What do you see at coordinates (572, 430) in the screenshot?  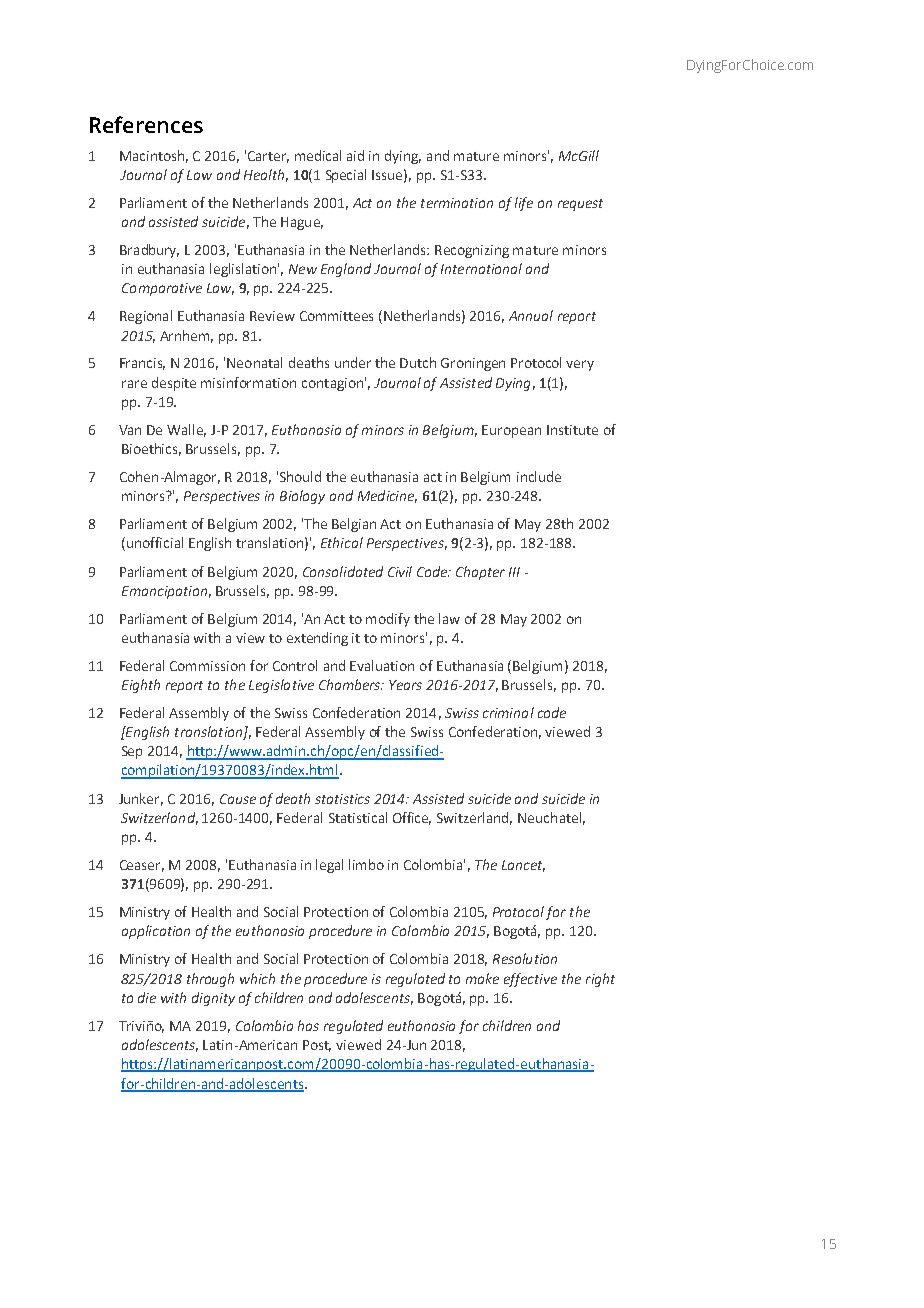 I see `Institute` at bounding box center [572, 430].
